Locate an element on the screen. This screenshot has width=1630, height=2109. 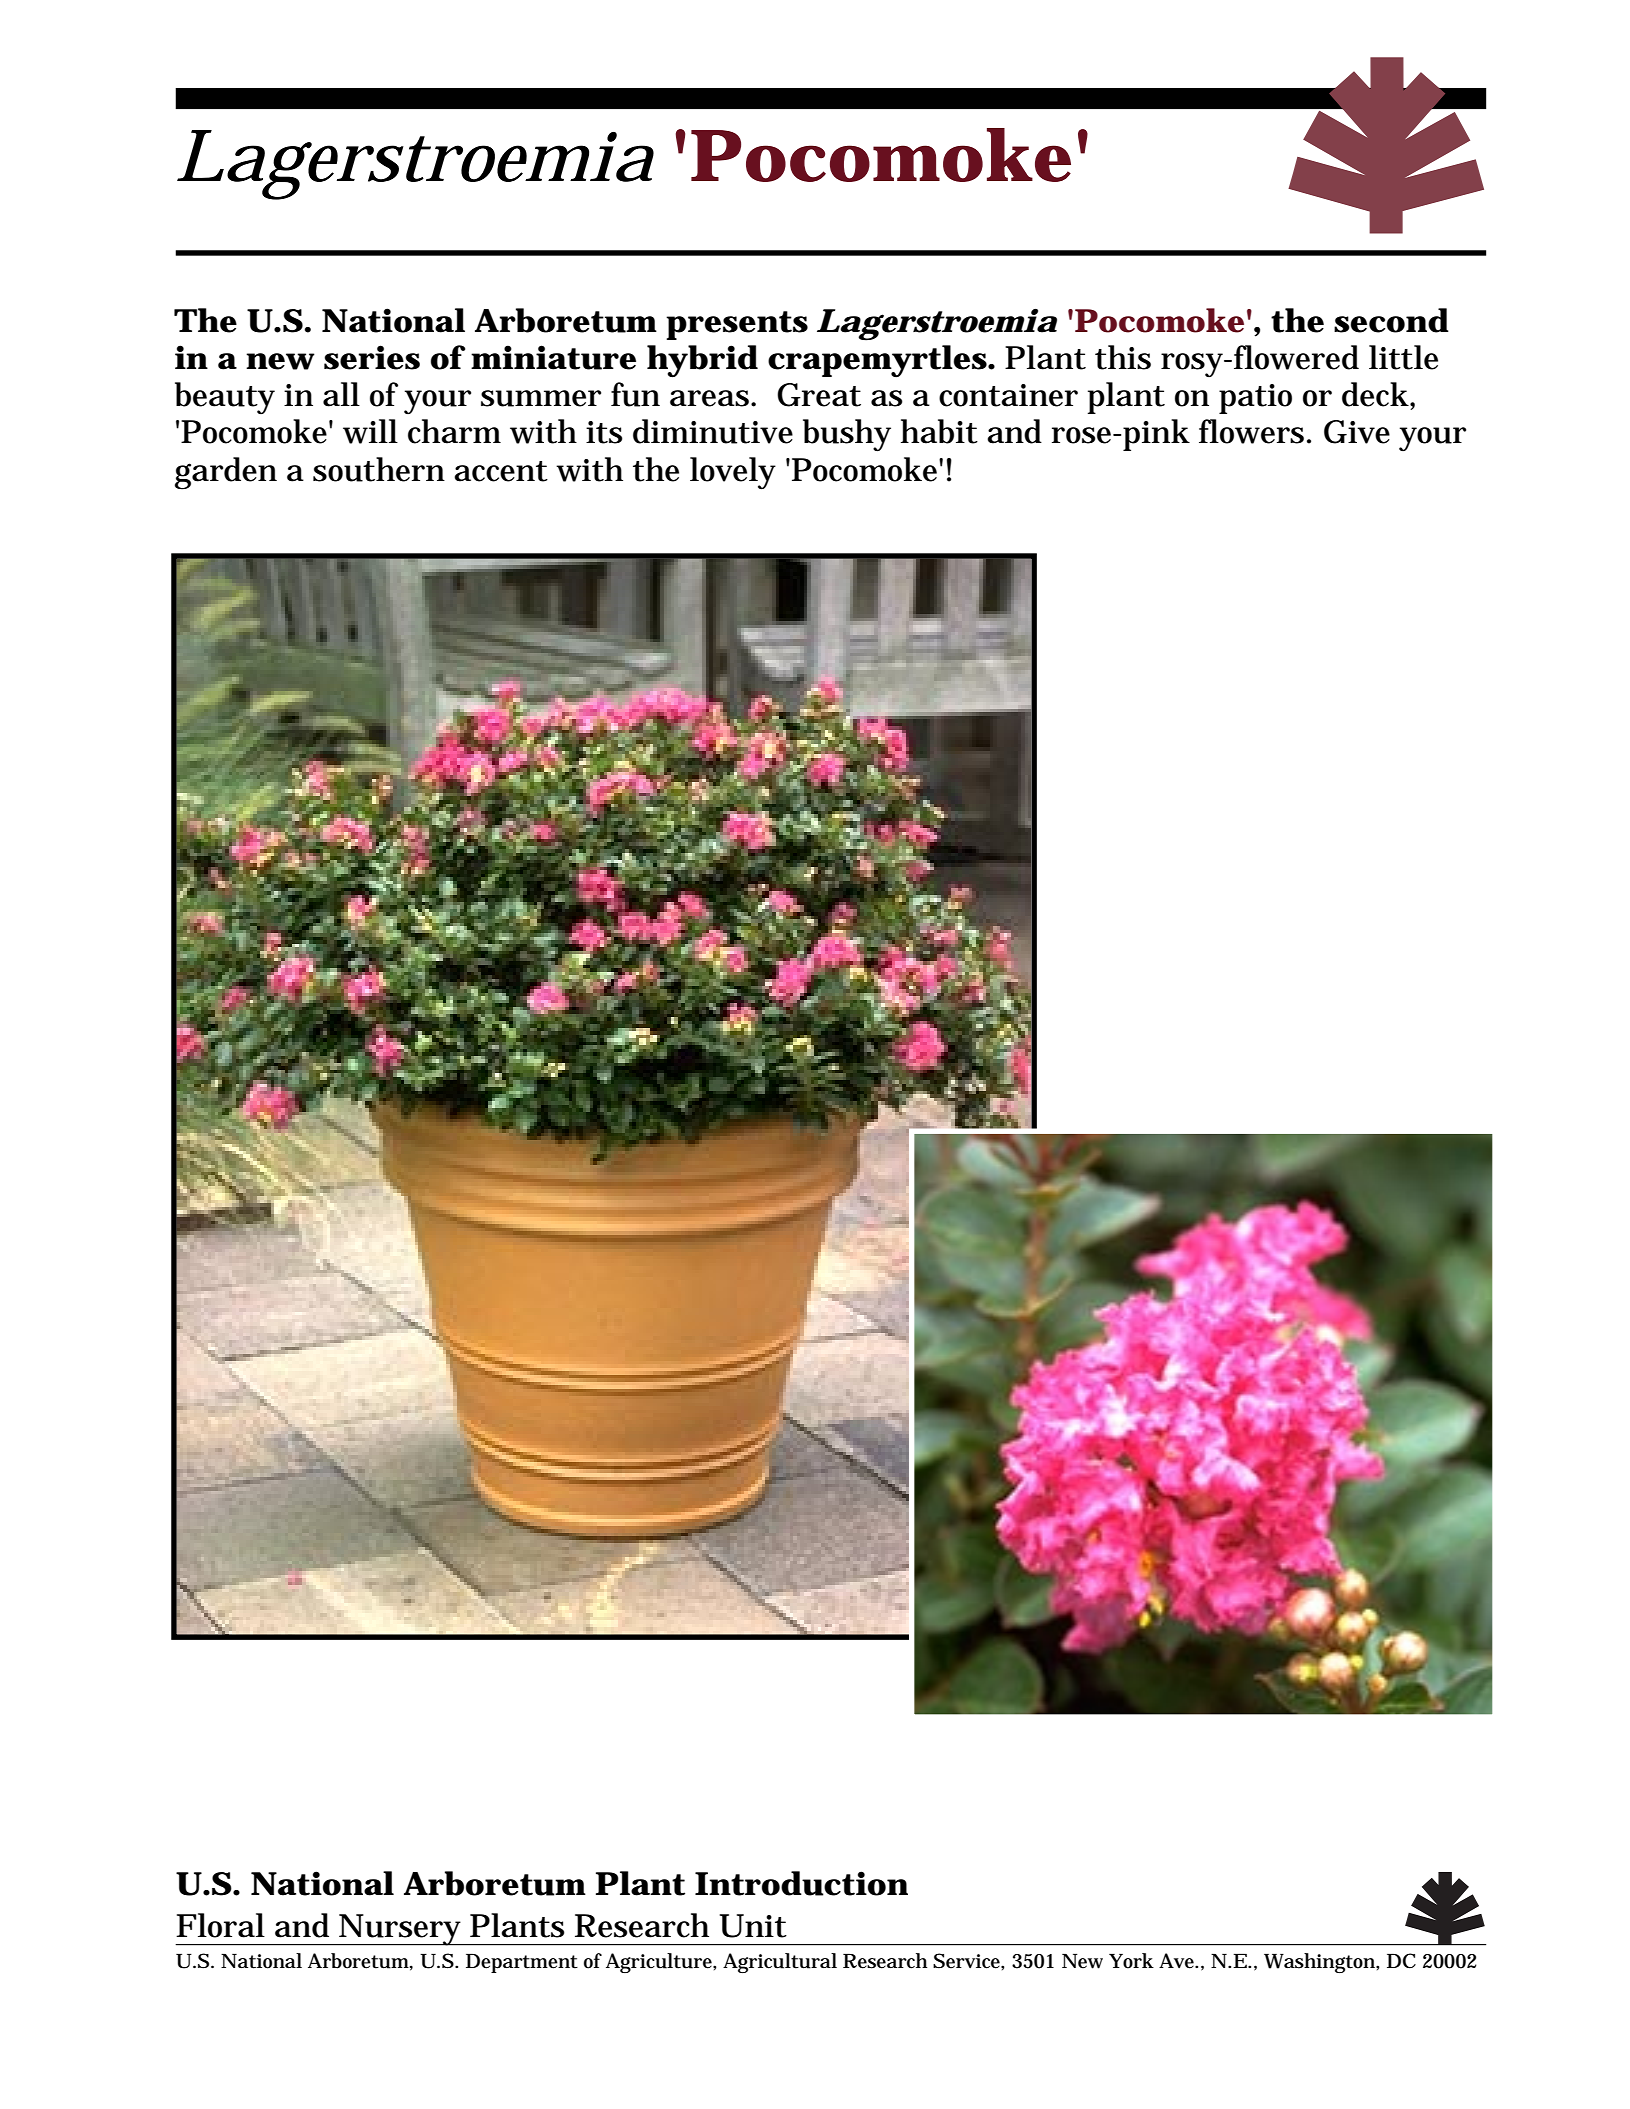
flowers is located at coordinates (1253, 431).
